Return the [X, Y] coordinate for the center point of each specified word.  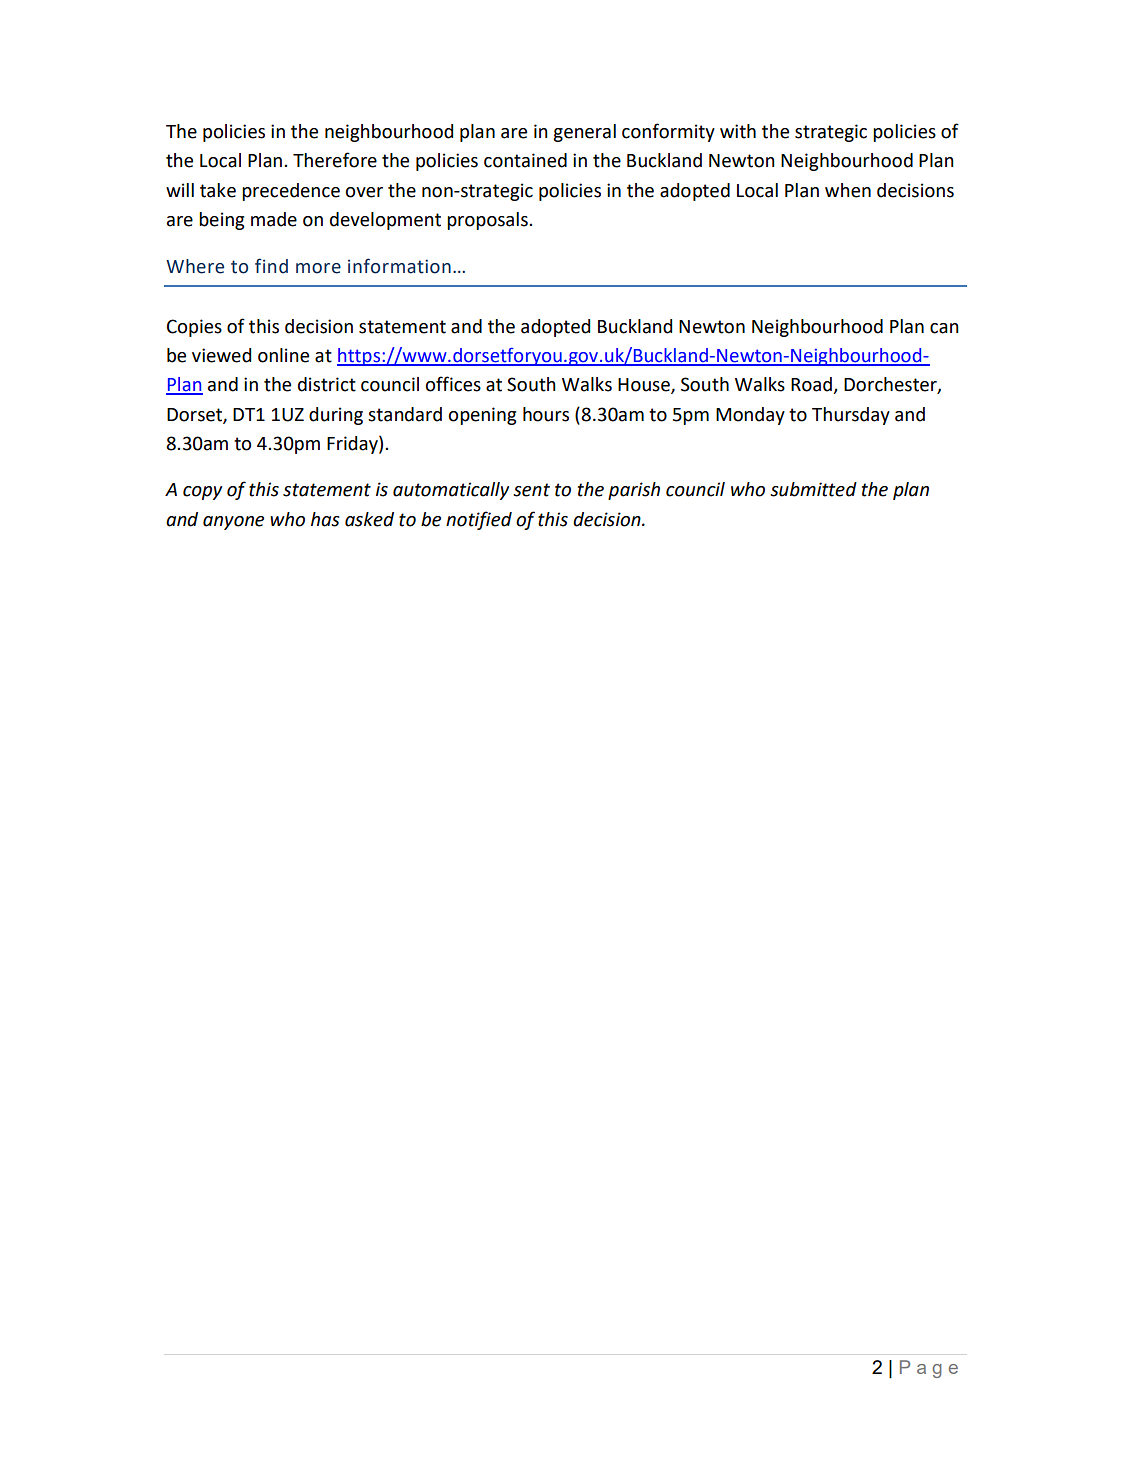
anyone [233, 523]
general [584, 133]
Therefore [335, 160]
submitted [813, 489]
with [738, 131]
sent [531, 490]
